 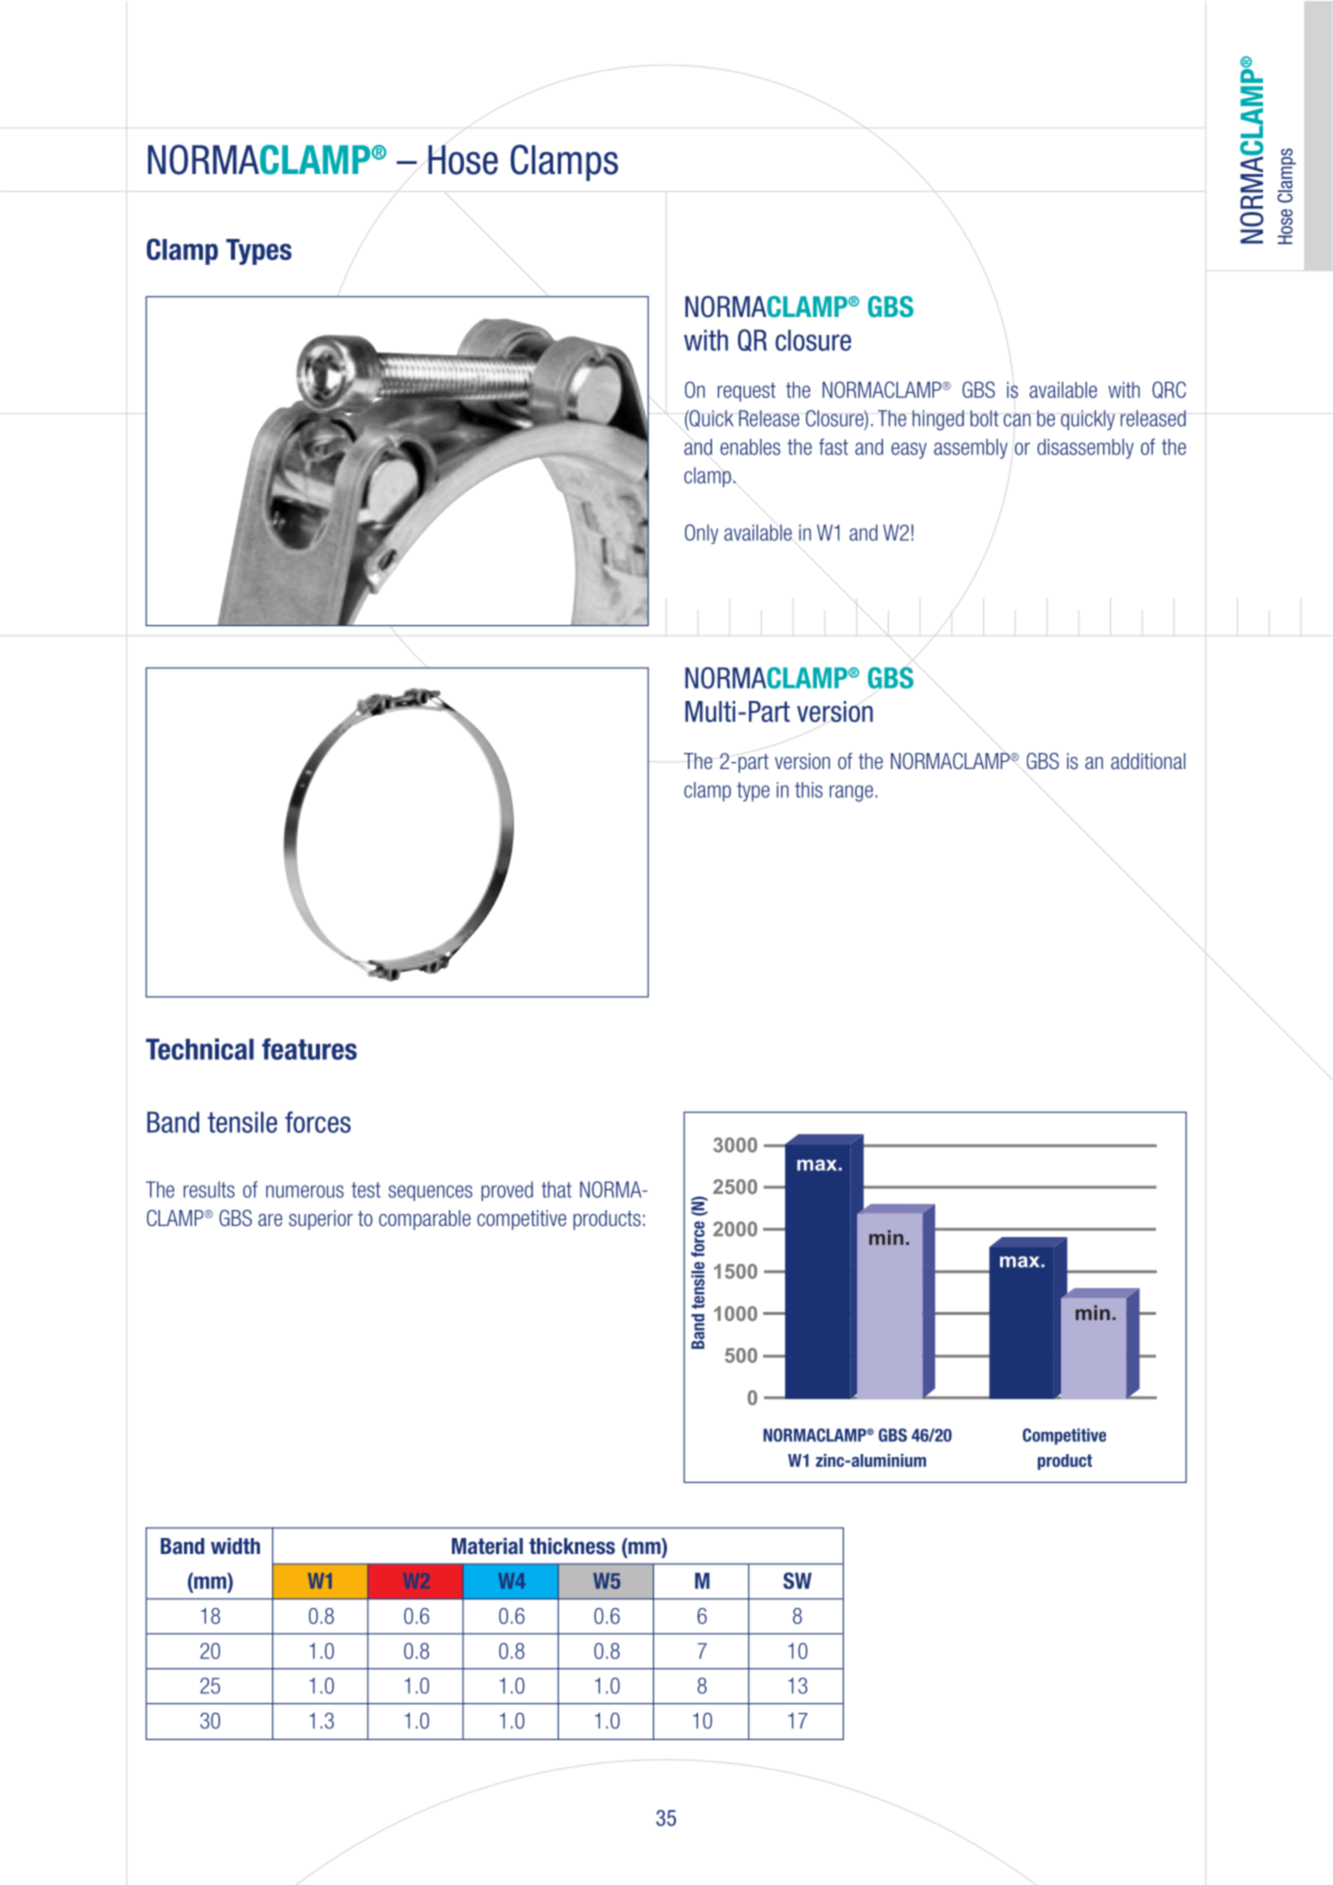 What do you see at coordinates (572, 1546) in the document?
I see `thickness` at bounding box center [572, 1546].
